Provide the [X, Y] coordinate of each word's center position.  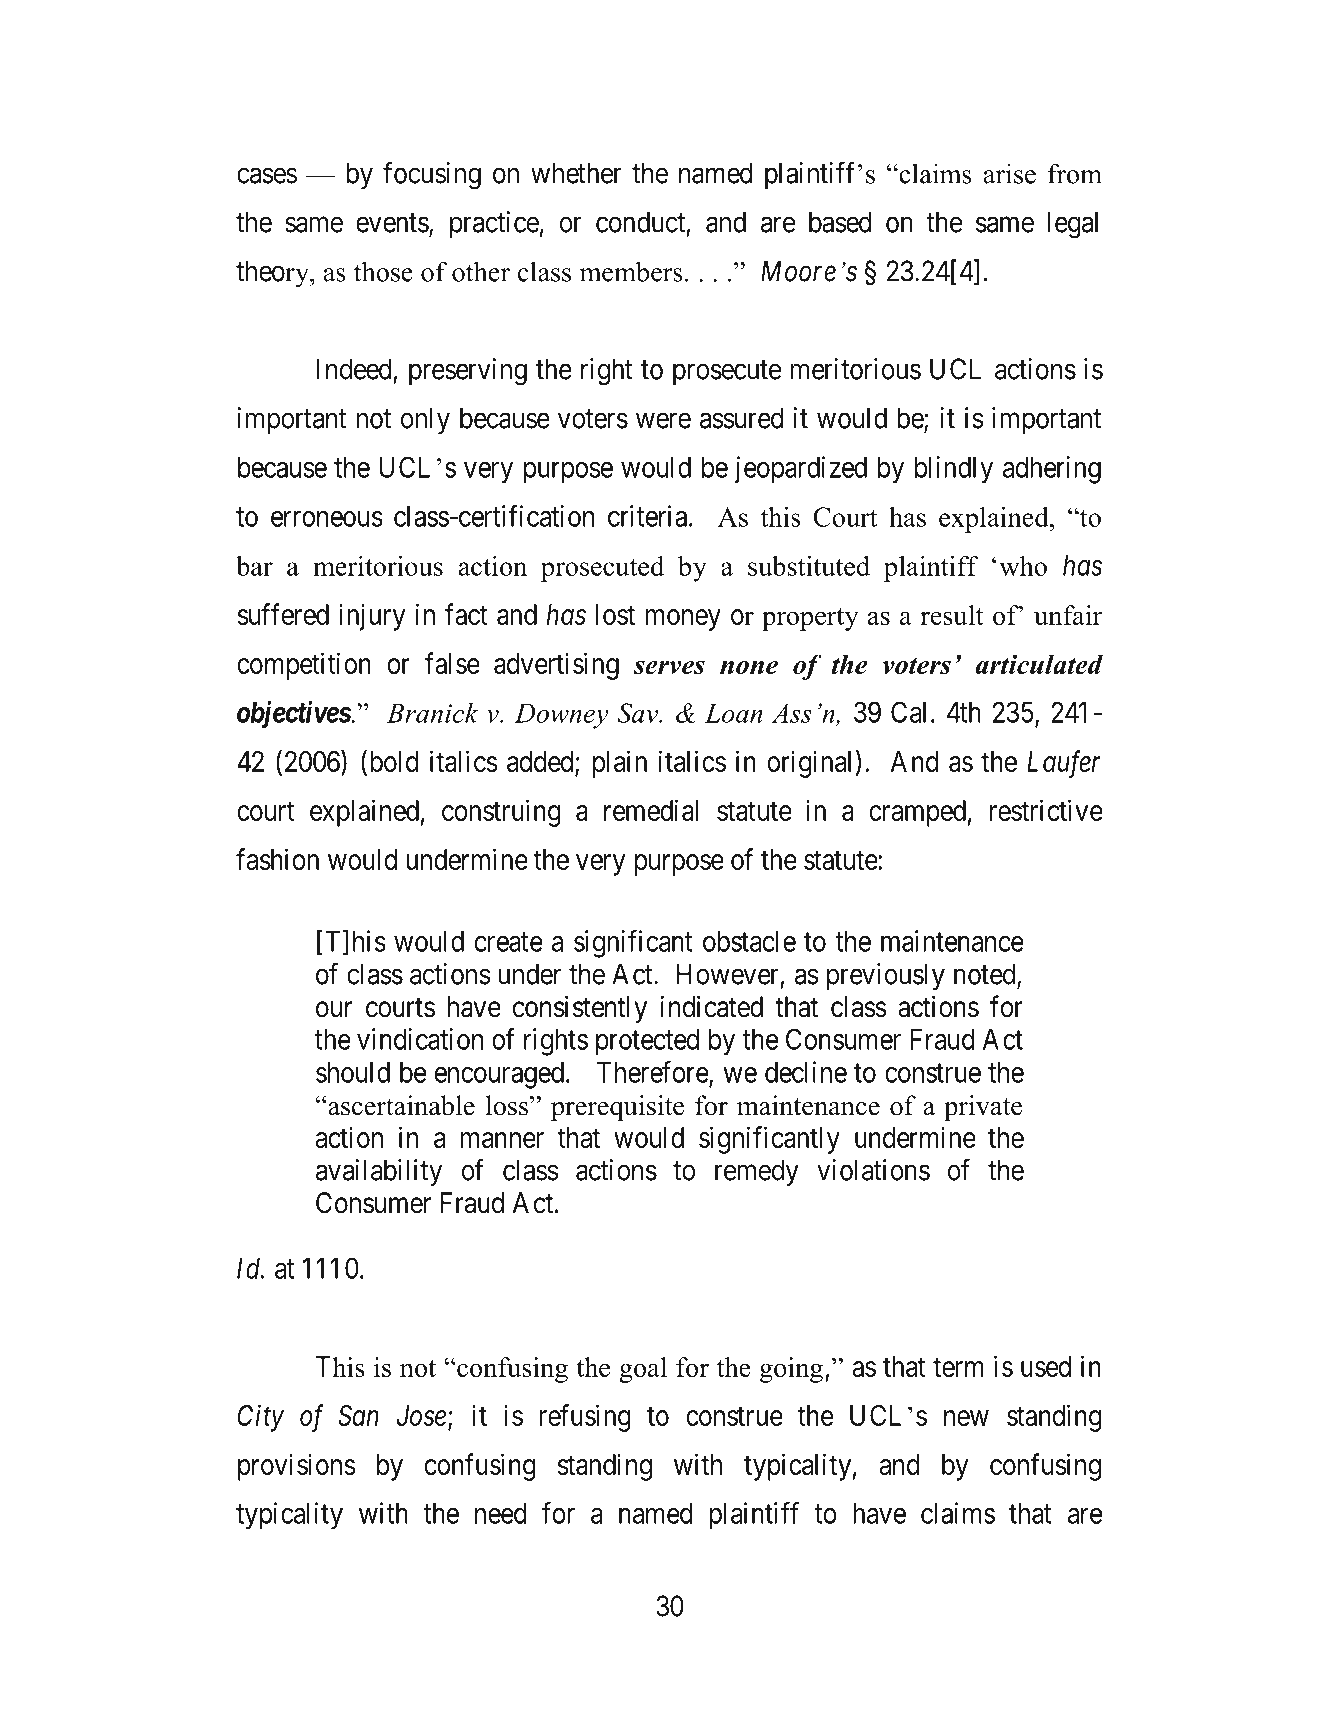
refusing [585, 1418]
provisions [297, 1467]
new [966, 1418]
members [631, 271]
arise [1010, 173]
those [383, 271]
